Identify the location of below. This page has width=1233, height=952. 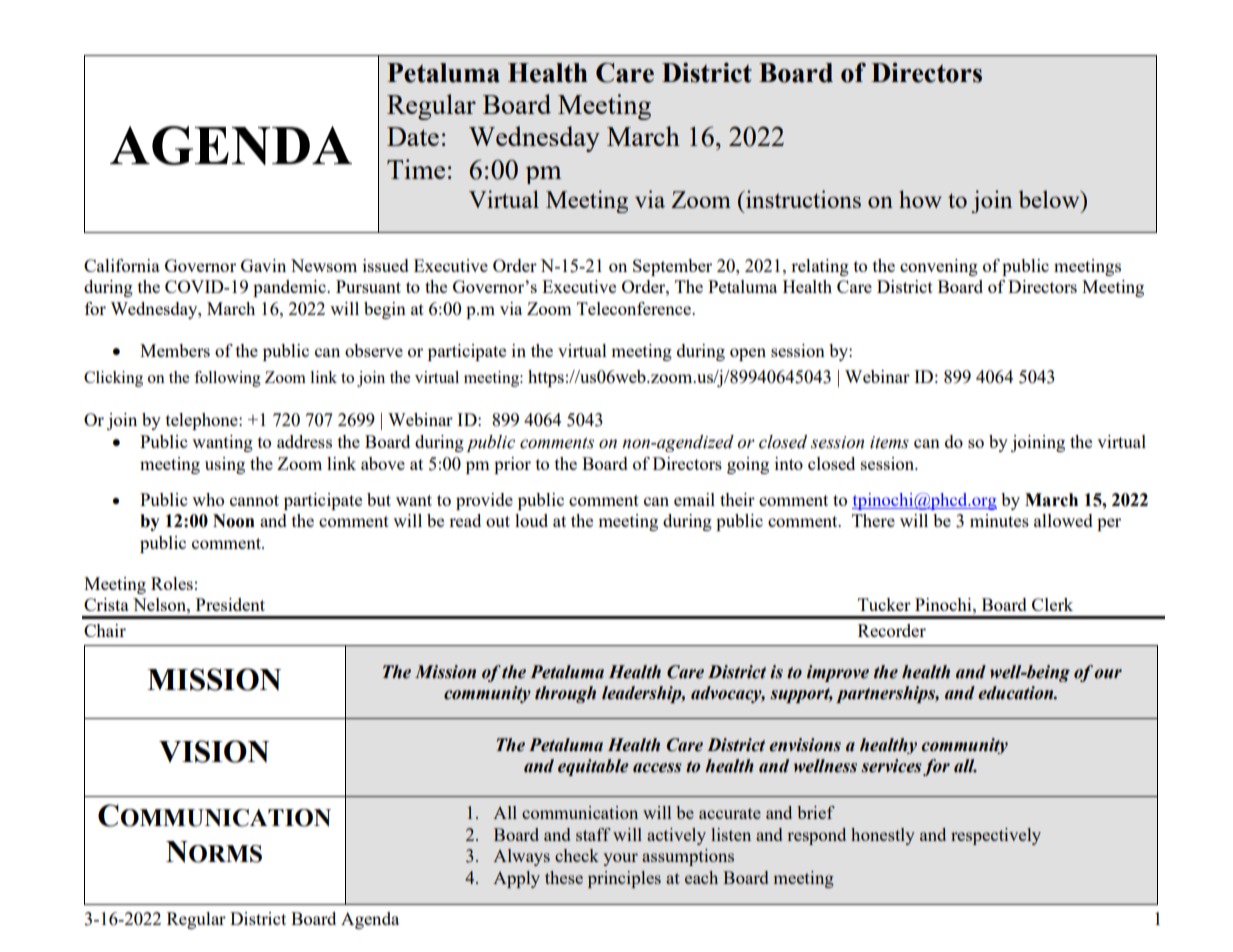
(1050, 199).
